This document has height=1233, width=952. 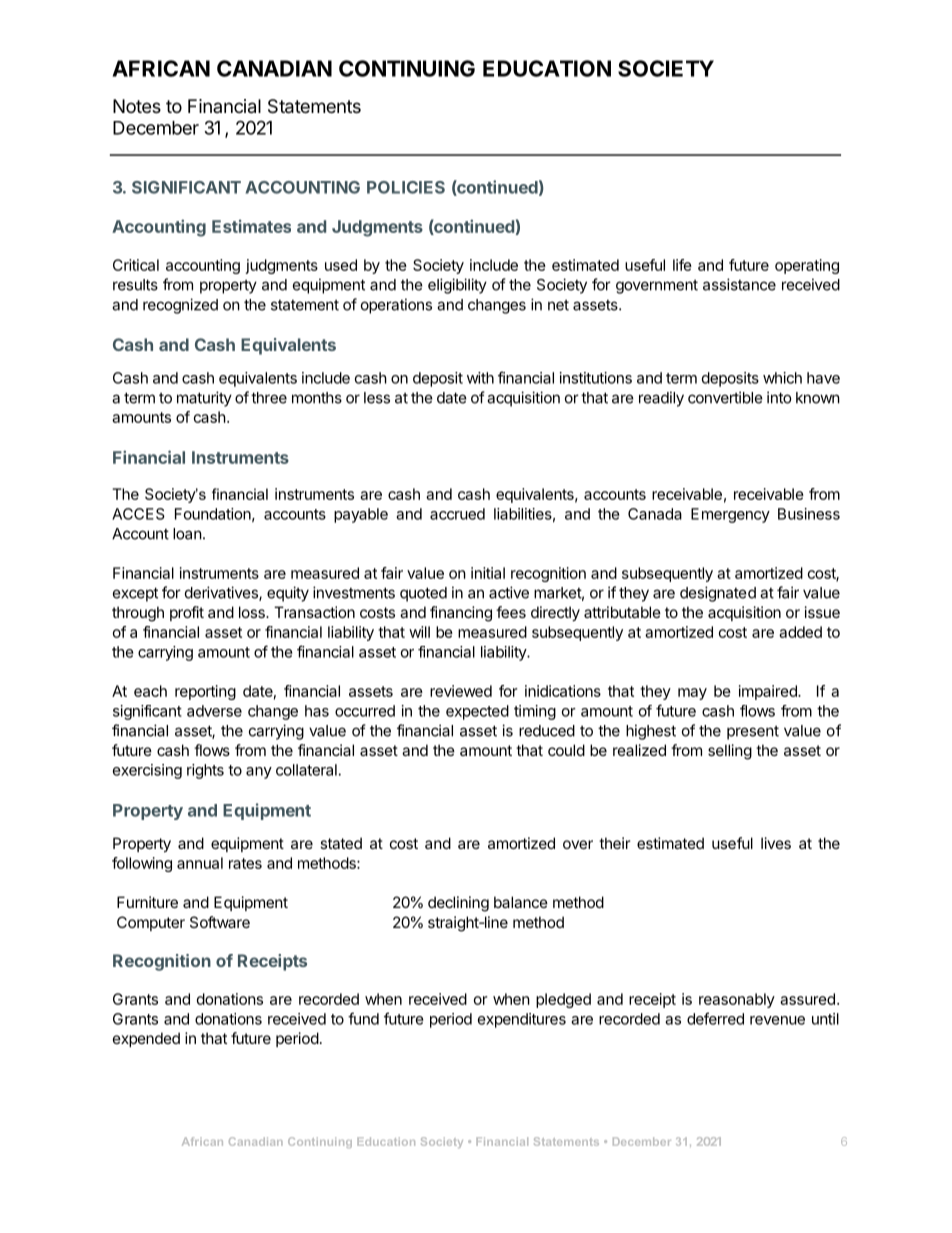 I want to click on with, so click(x=480, y=378).
